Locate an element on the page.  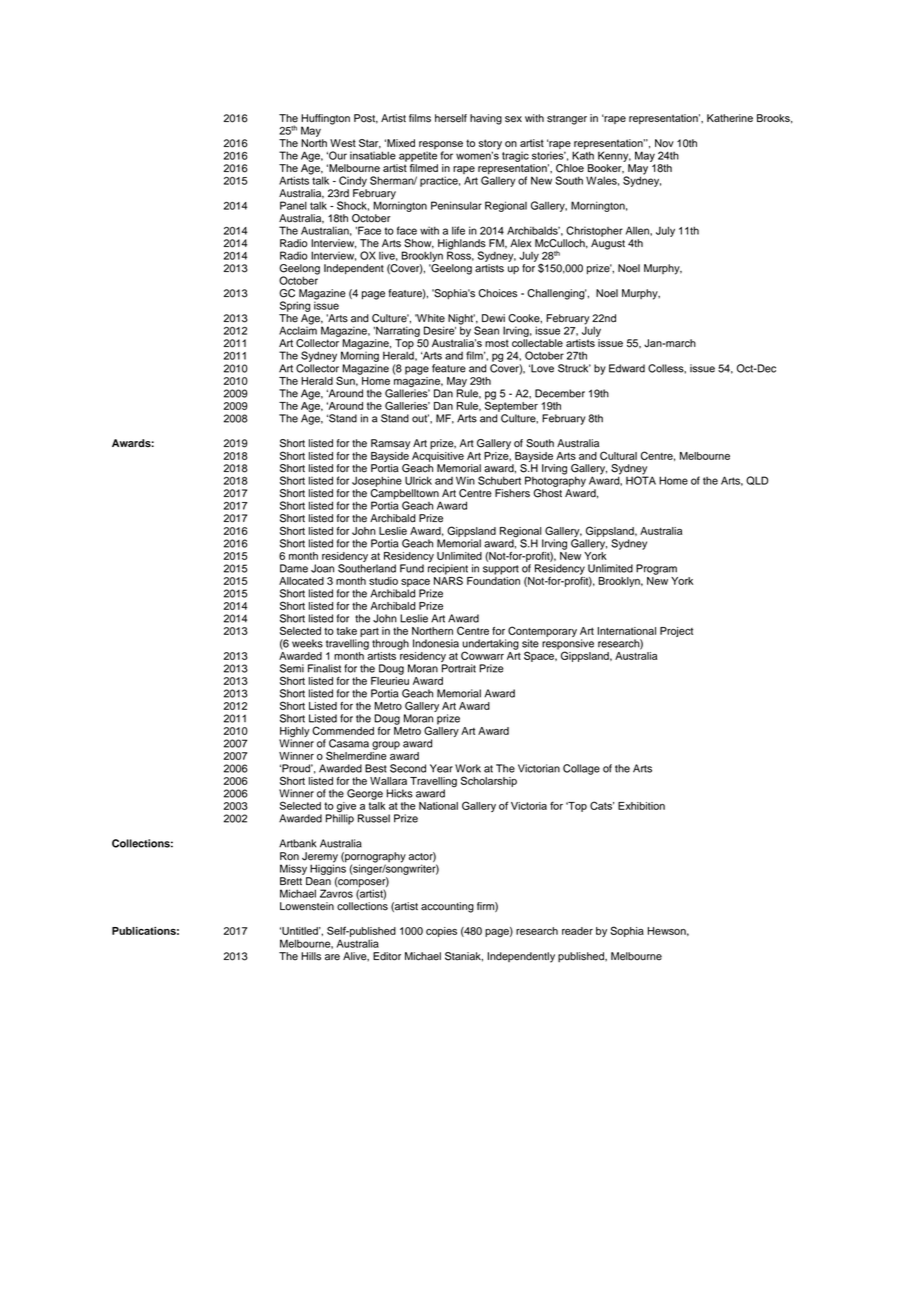
Program is located at coordinates (656, 569).
